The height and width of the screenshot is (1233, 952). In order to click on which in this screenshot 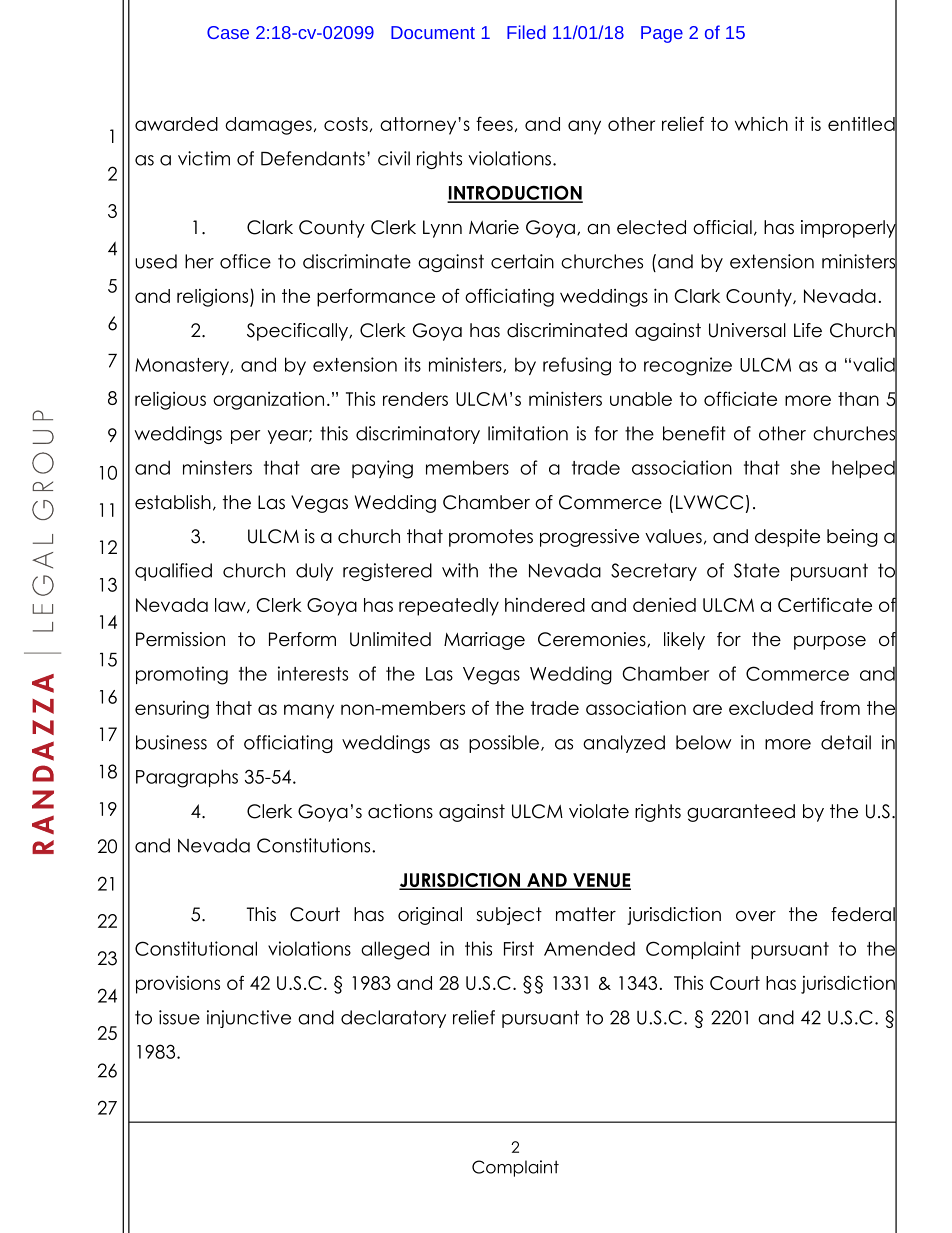, I will do `click(761, 123)`.
